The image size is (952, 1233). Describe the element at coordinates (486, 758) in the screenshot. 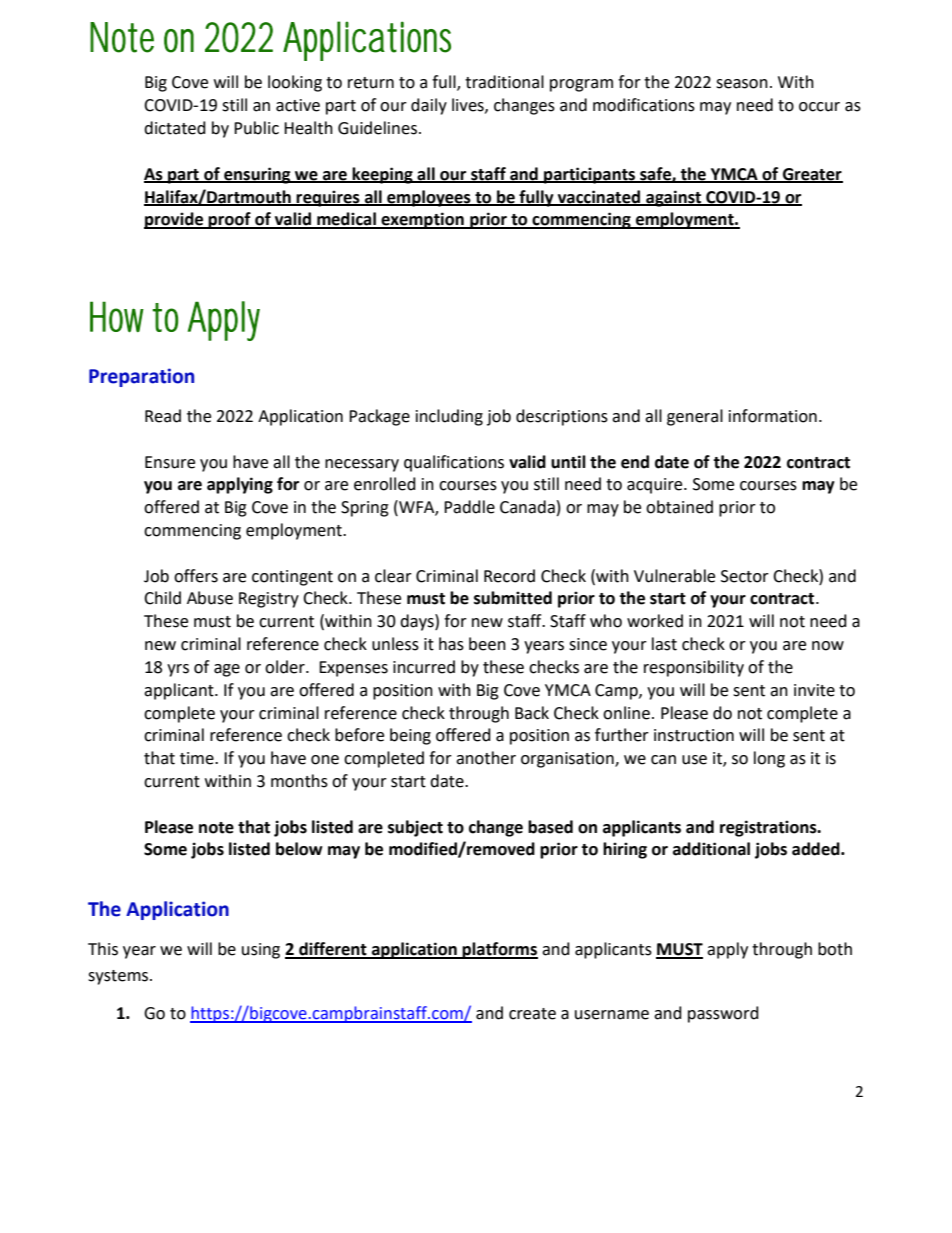

I see `another` at that location.
